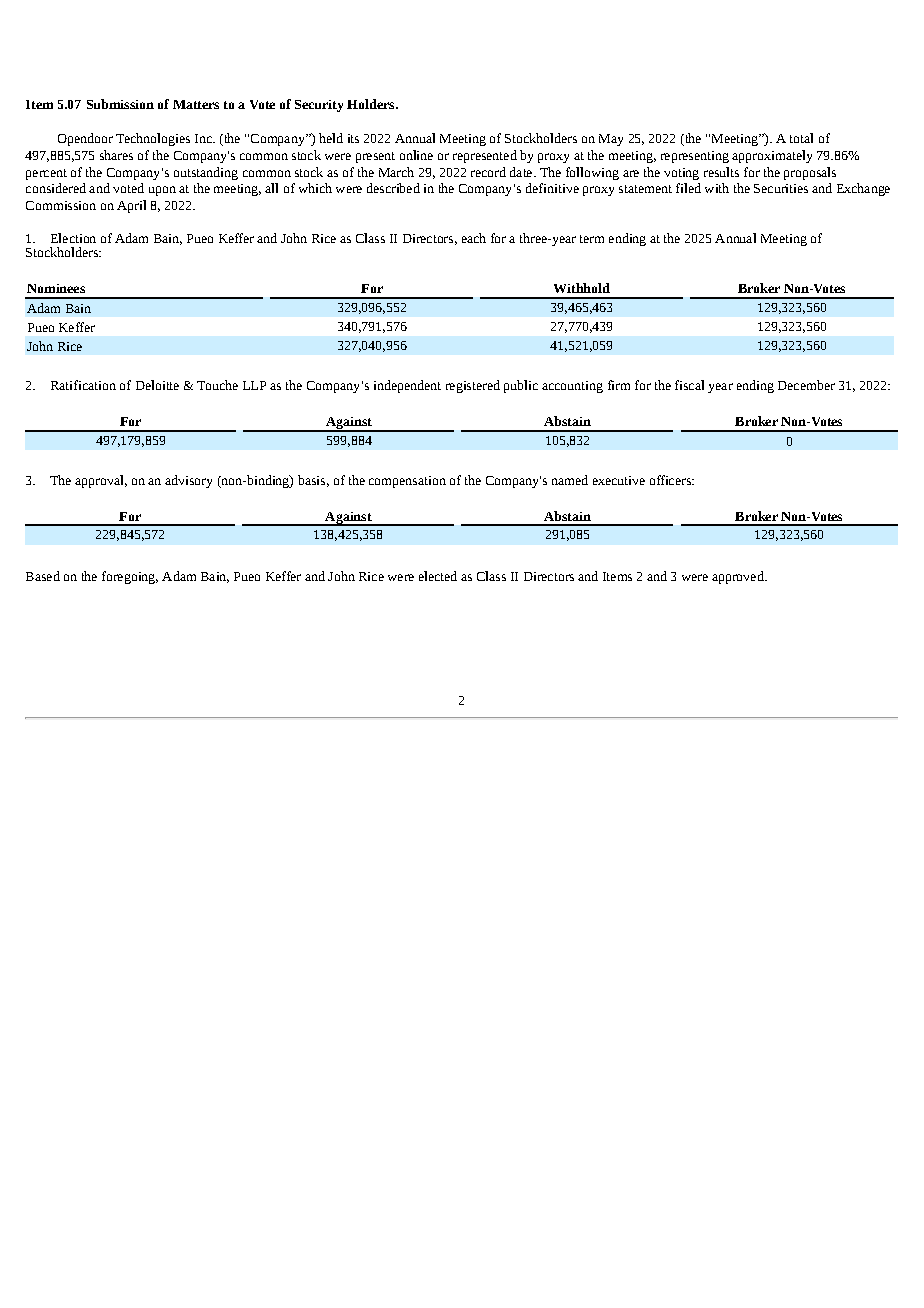 This screenshot has height=1308, width=924. Describe the element at coordinates (438, 576) in the screenshot. I see `elected` at that location.
